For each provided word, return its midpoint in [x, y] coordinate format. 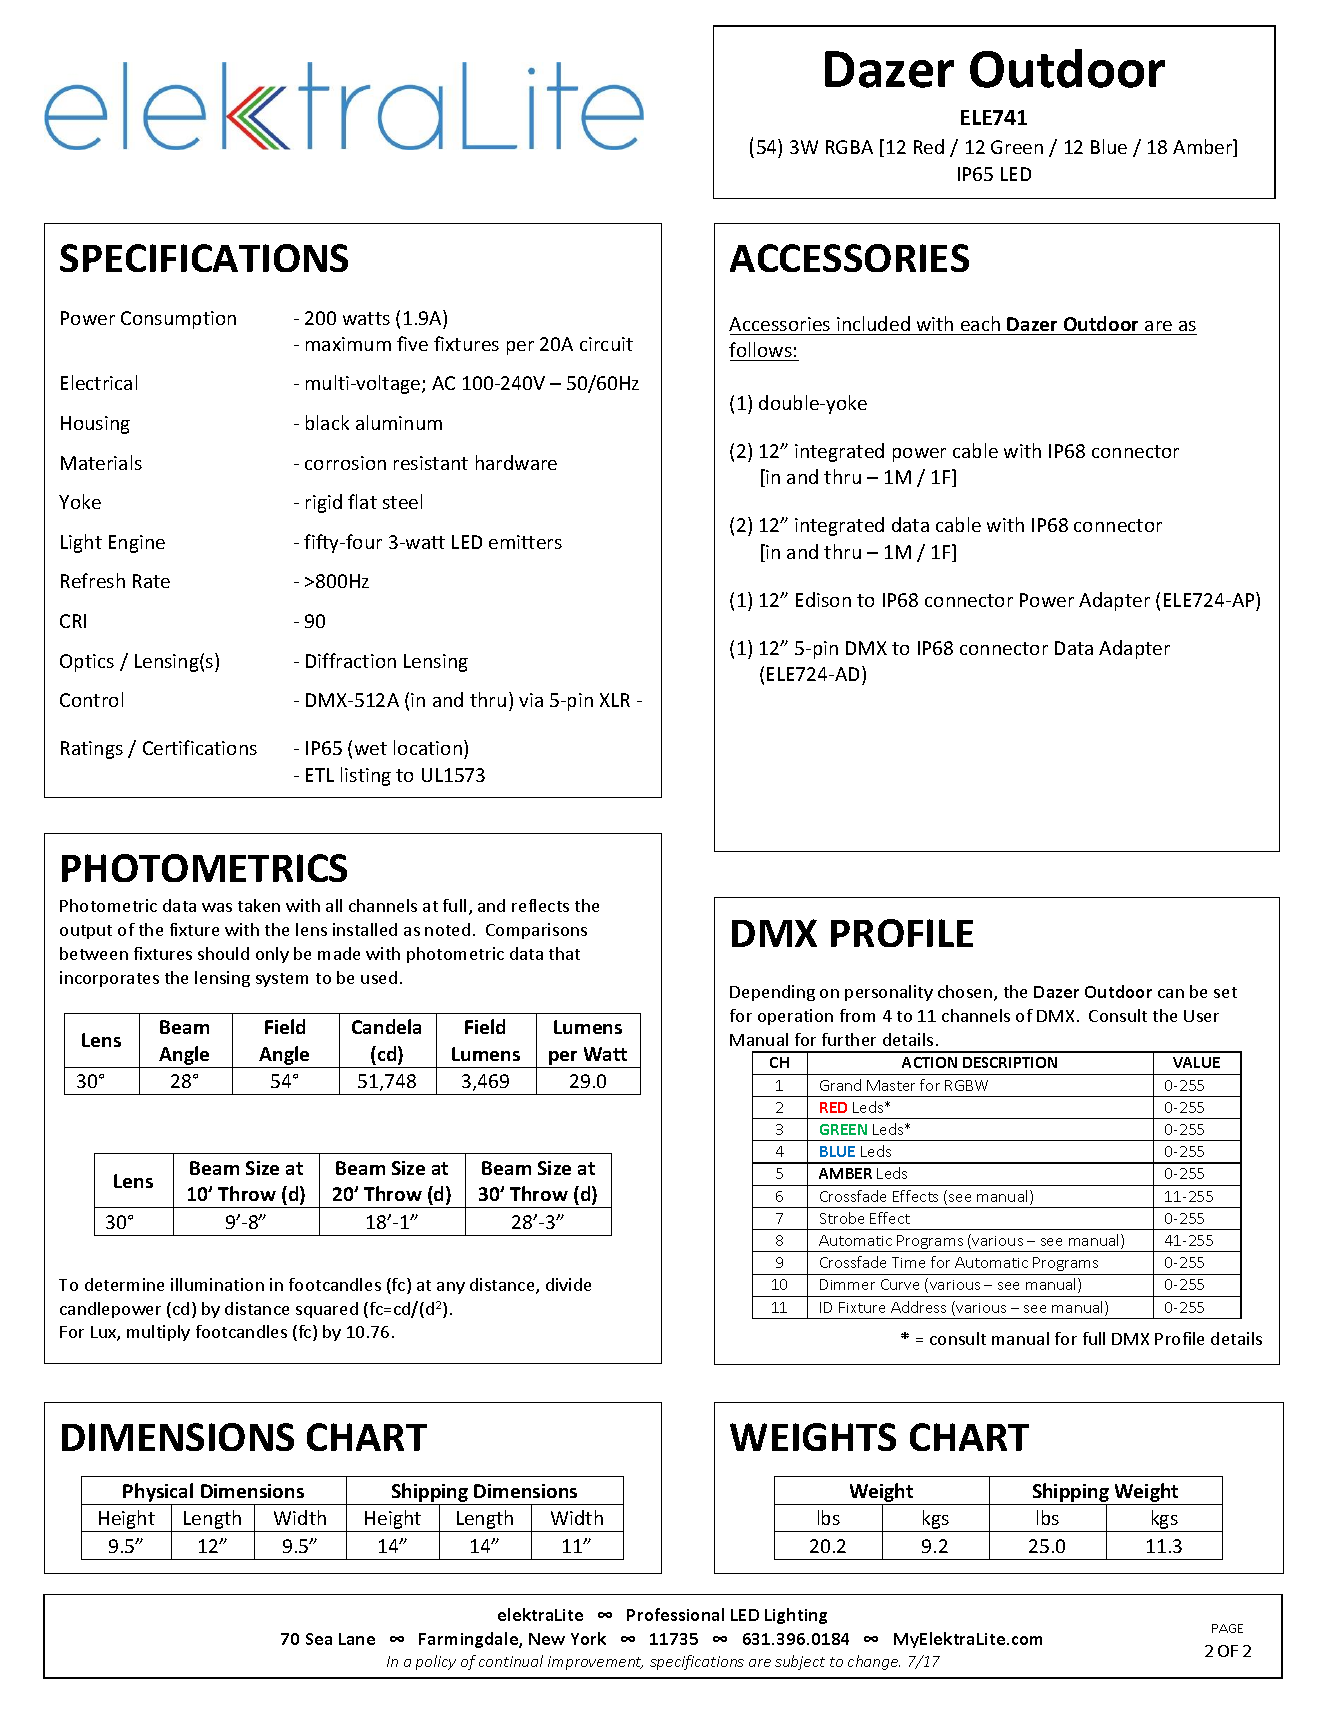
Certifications [200, 747]
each [980, 323]
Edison [823, 599]
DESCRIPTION [1010, 1062]
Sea [319, 1639]
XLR [615, 700]
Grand [840, 1085]
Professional [675, 1614]
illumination [217, 1284]
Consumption [178, 320]
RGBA [849, 147]
